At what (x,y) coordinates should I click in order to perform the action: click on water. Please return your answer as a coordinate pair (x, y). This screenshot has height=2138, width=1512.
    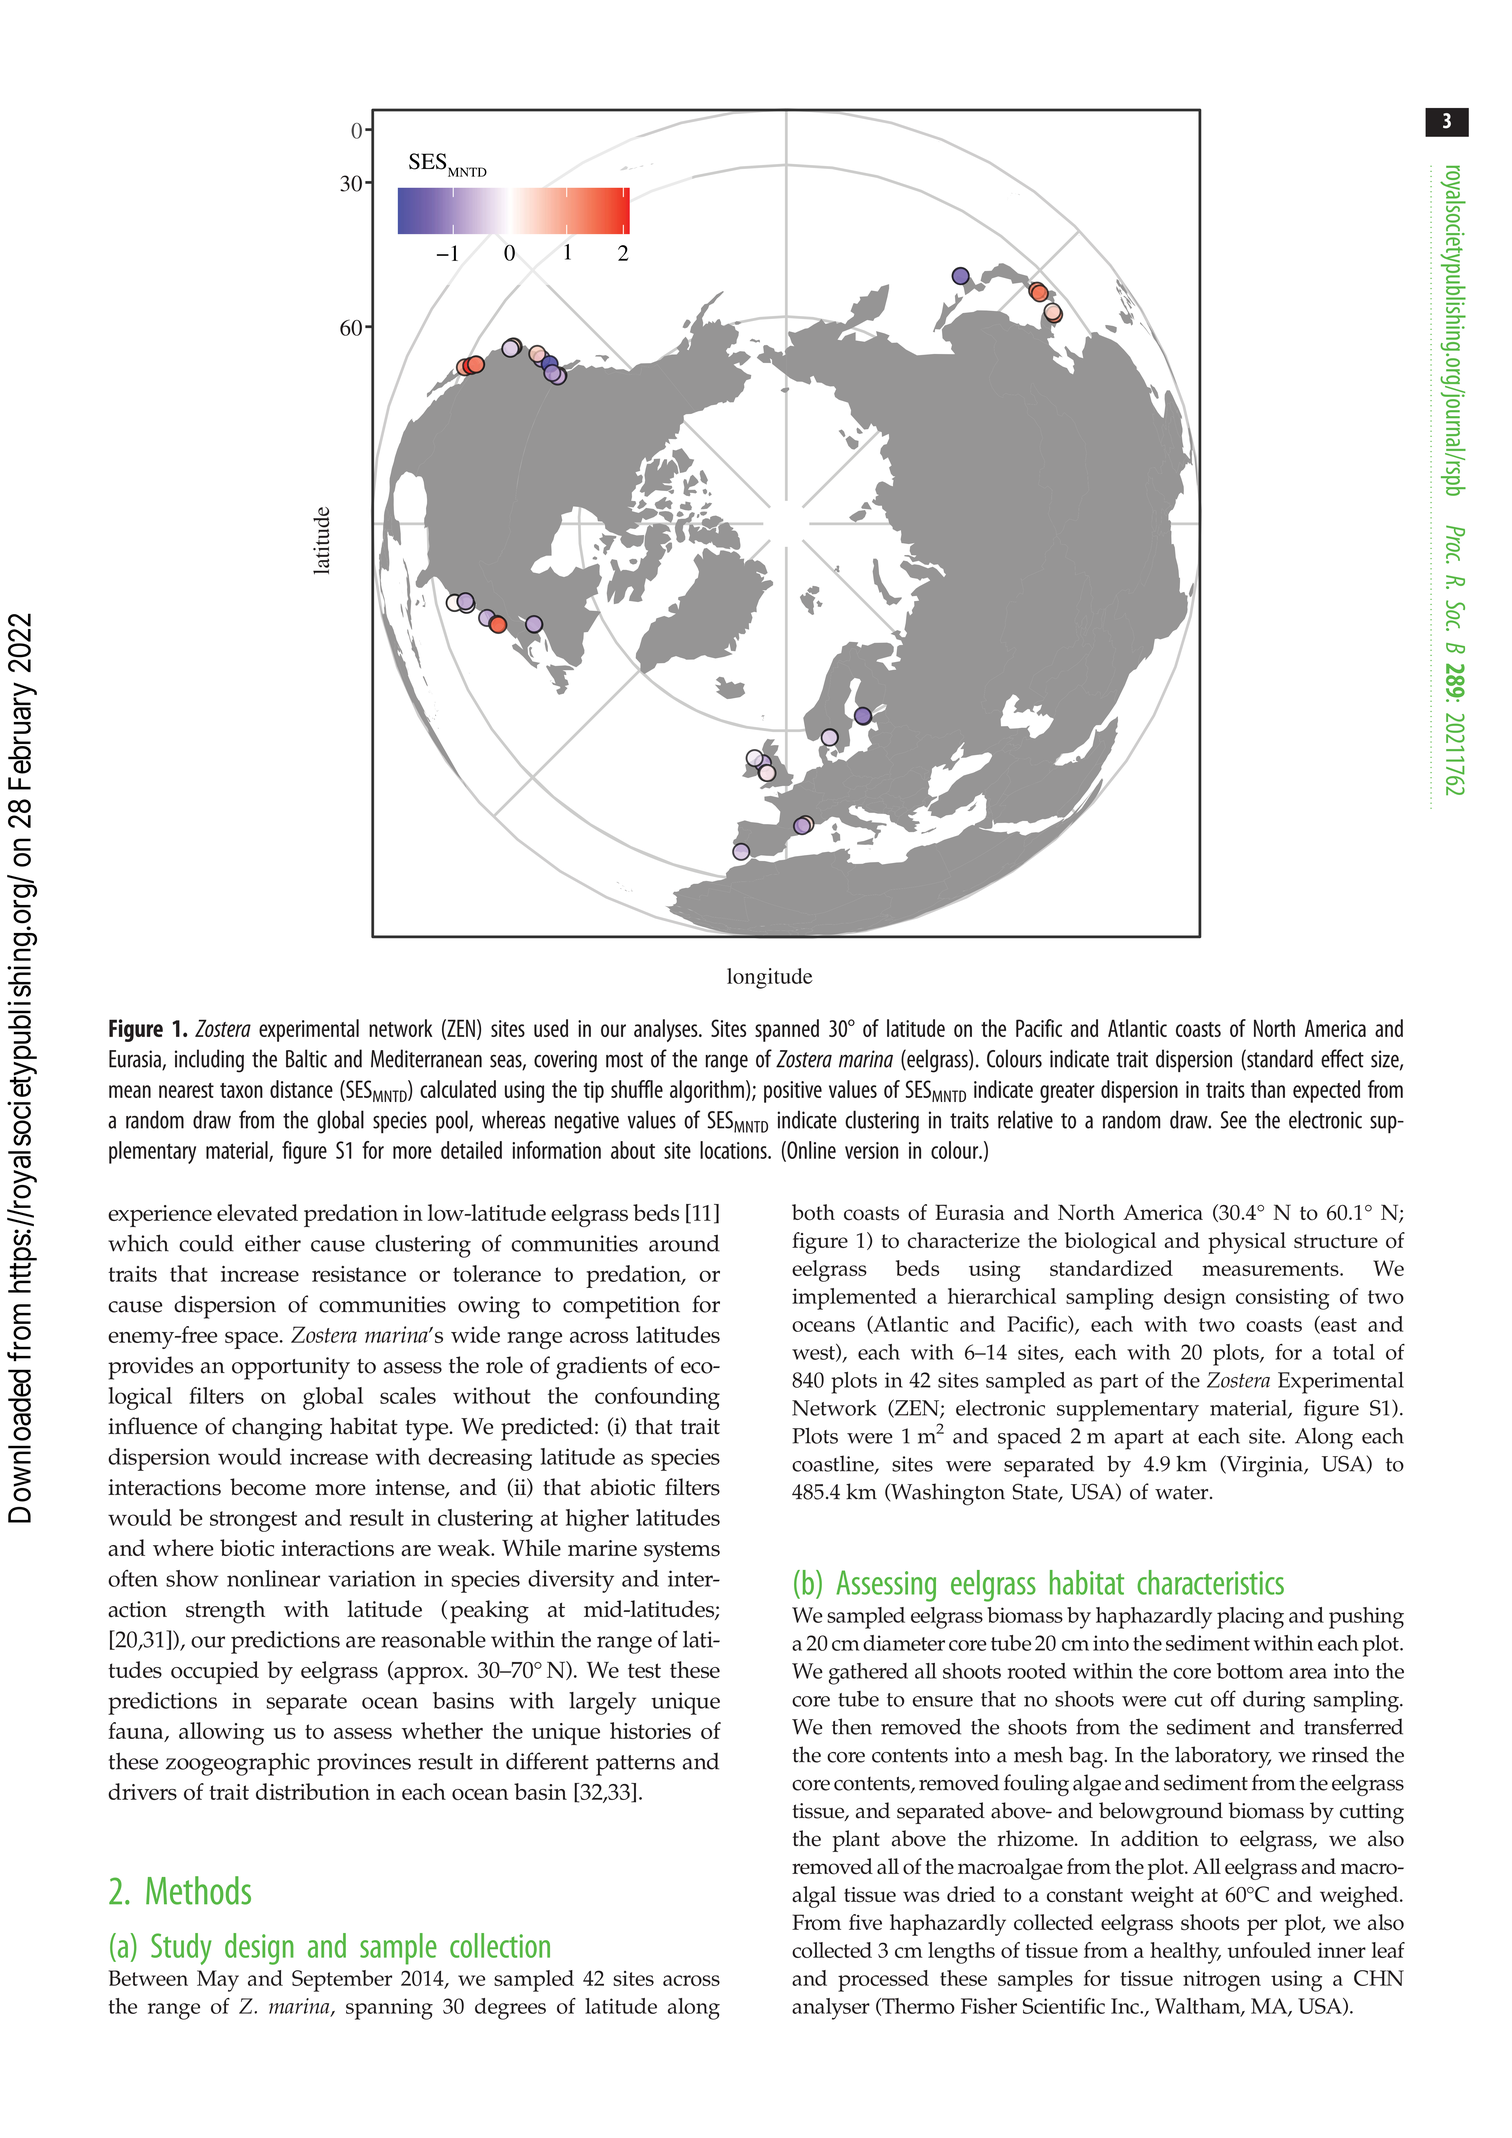
    Looking at the image, I should click on (1183, 1493).
